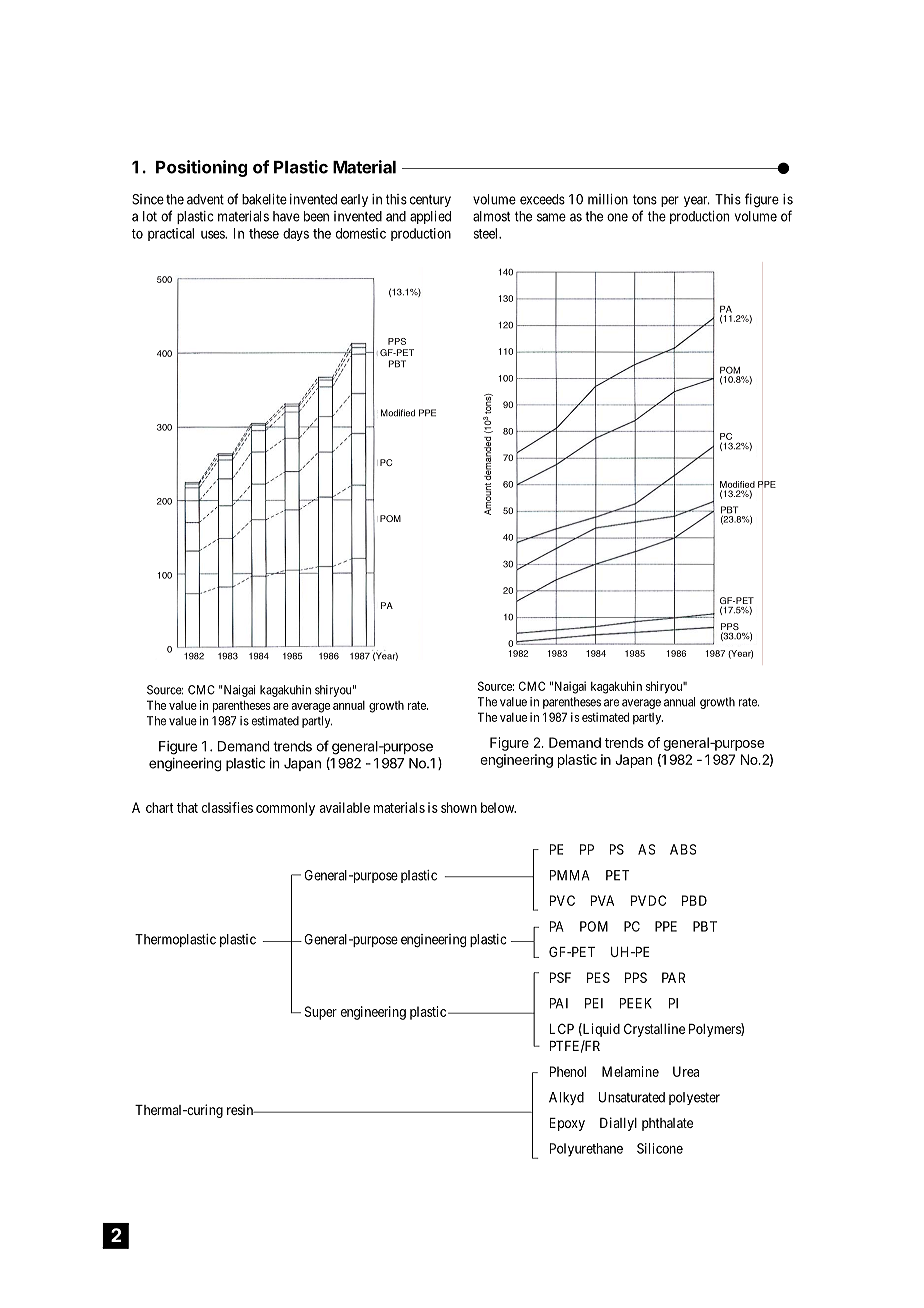  Describe the element at coordinates (227, 807) in the screenshot. I see `classifies` at that location.
